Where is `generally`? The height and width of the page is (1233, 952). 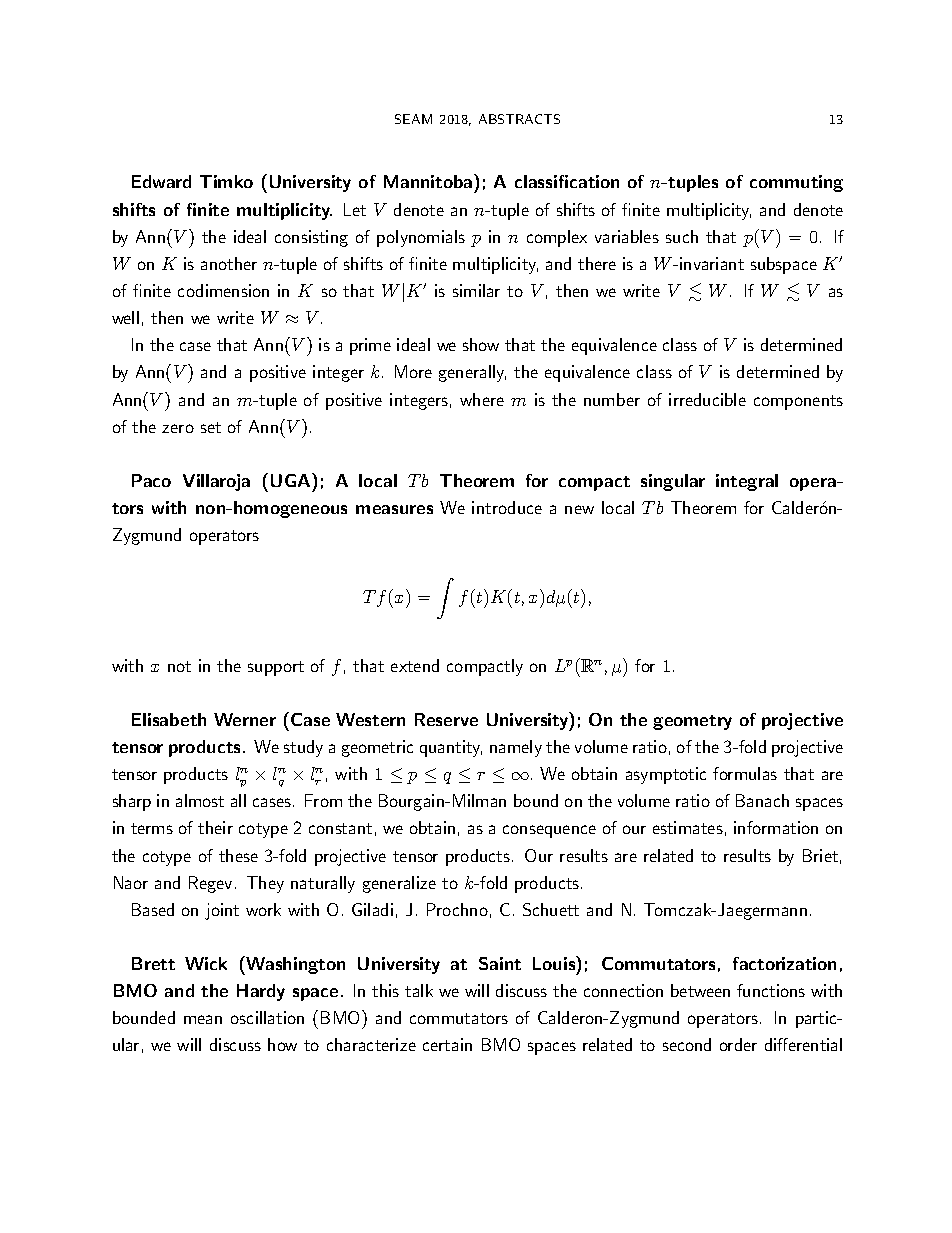 generally is located at coordinates (472, 373).
